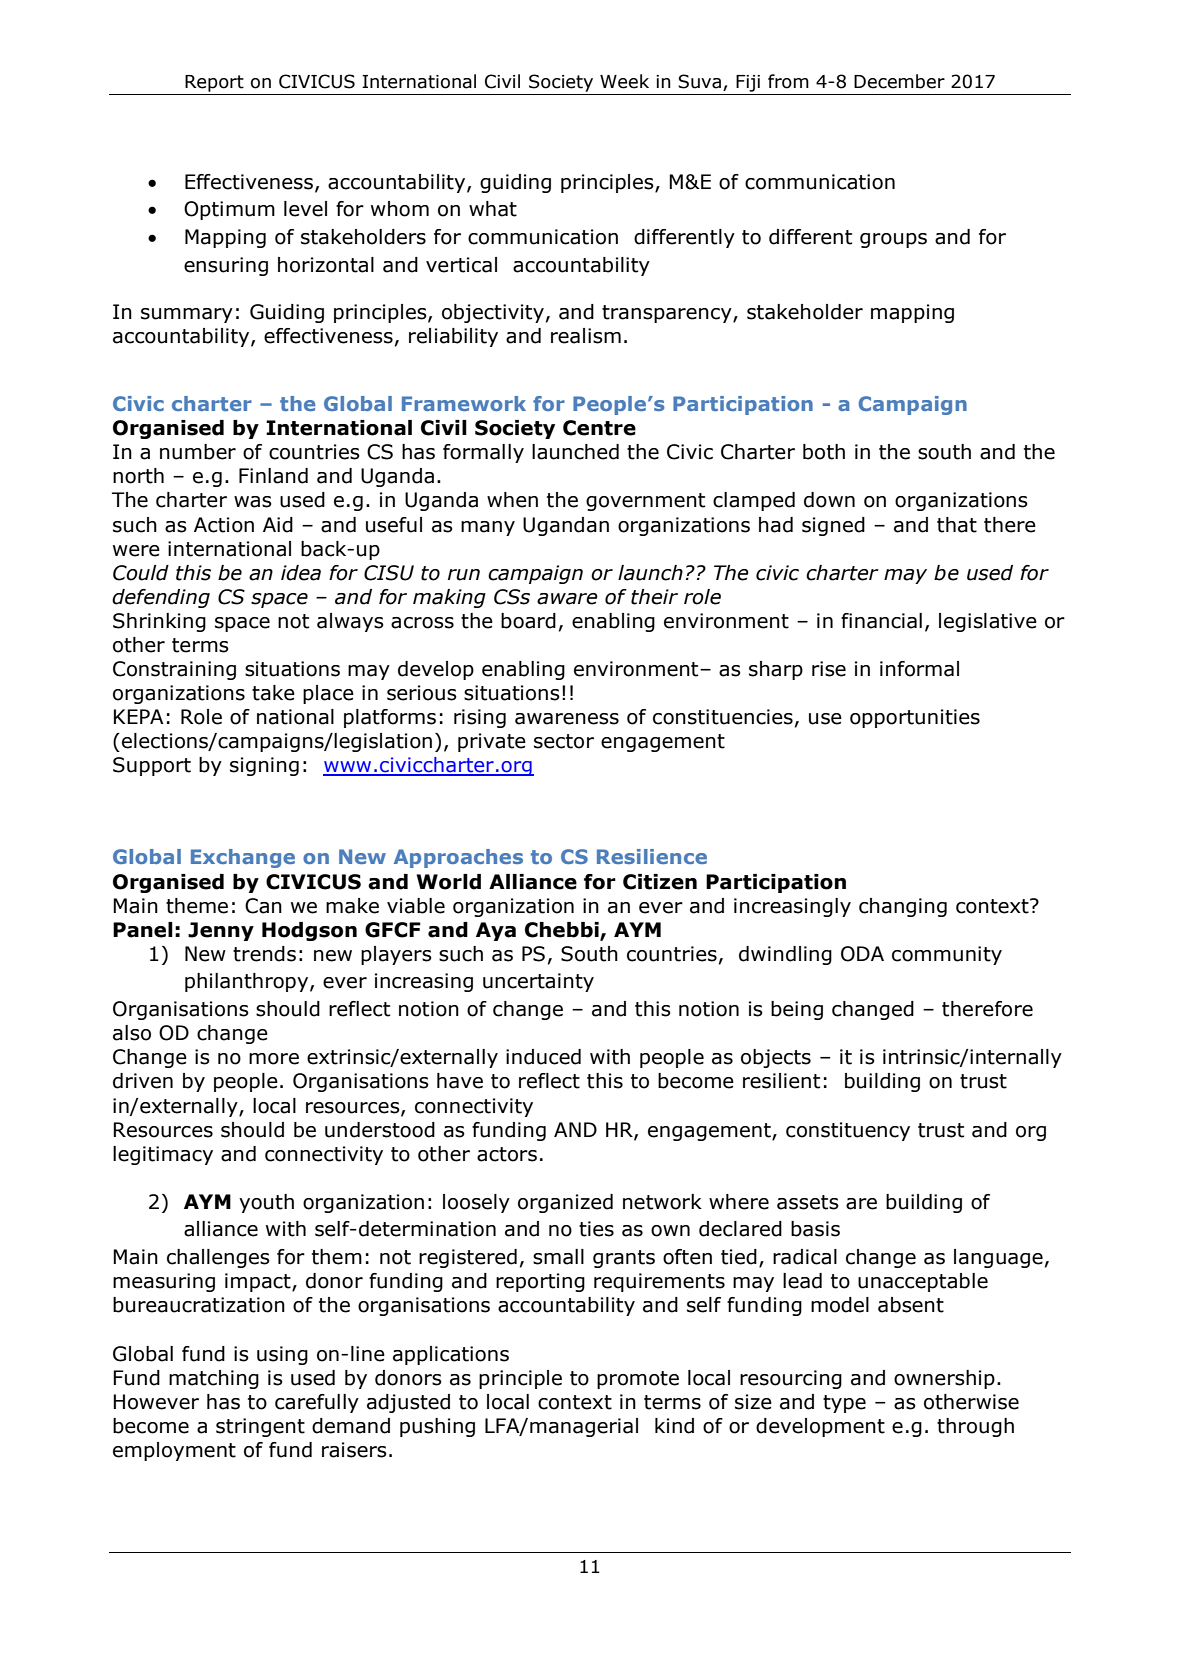 The width and height of the screenshot is (1180, 1668). I want to click on Week, so click(624, 81).
